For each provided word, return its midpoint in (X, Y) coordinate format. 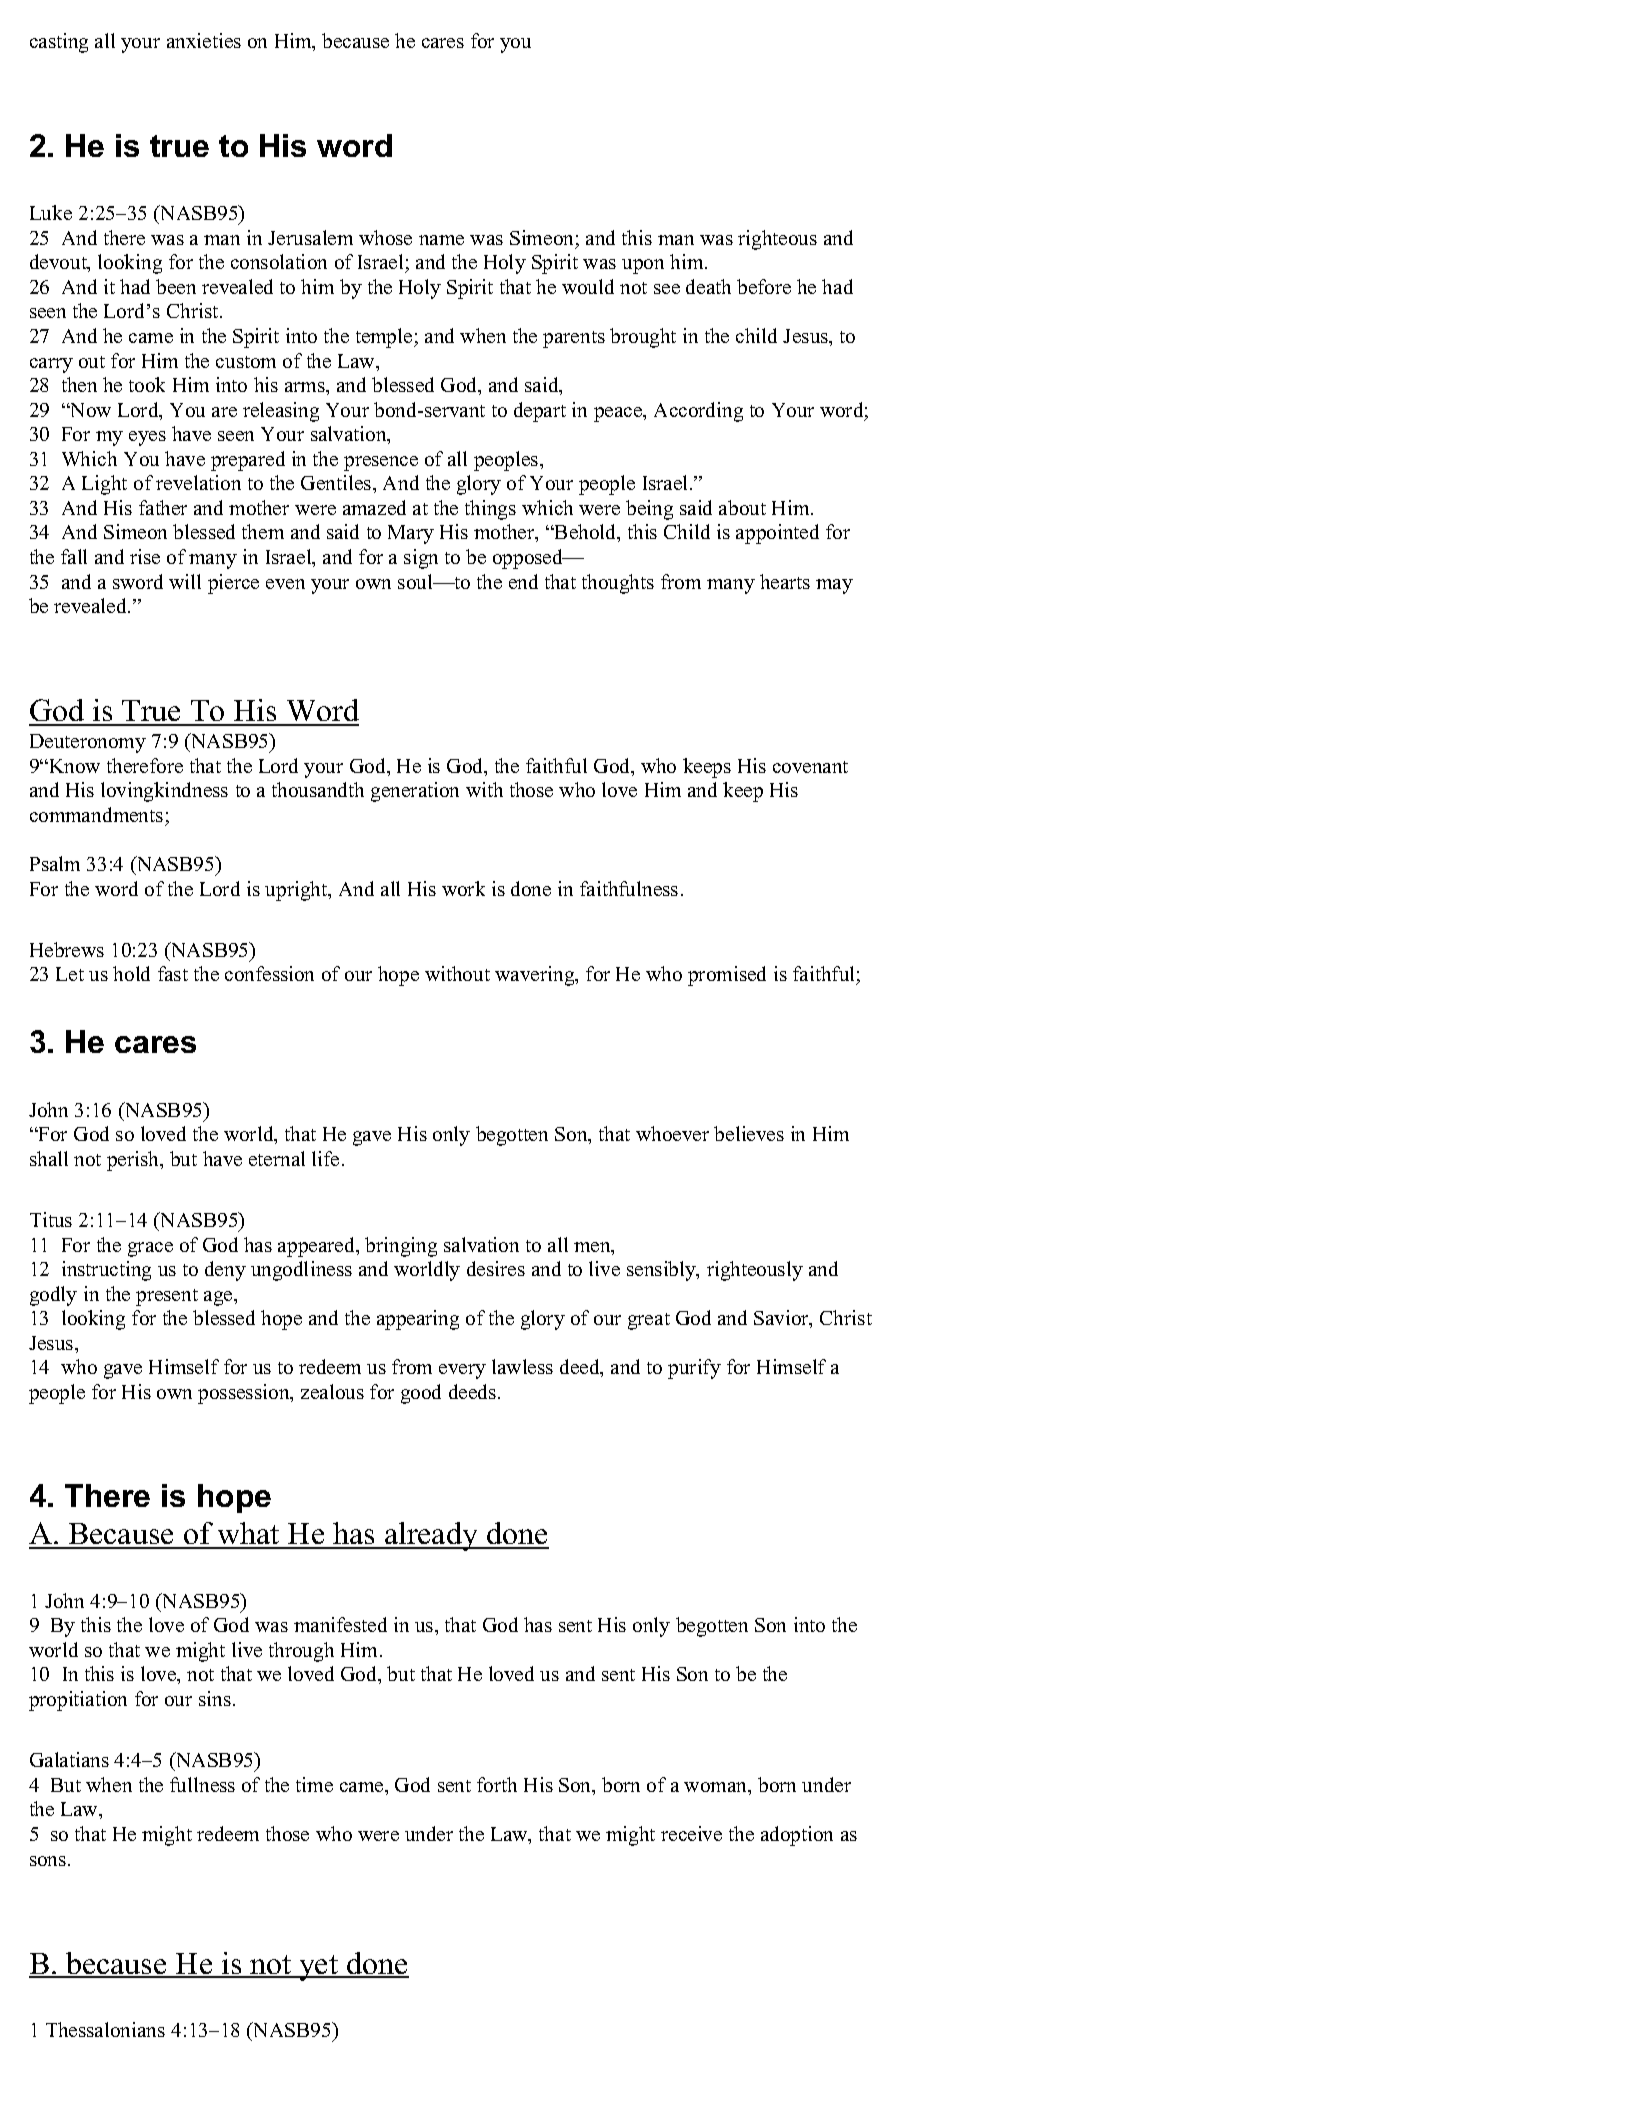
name (441, 240)
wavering (536, 976)
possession (245, 1394)
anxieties (204, 40)
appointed (777, 534)
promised (727, 976)
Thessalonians (105, 2029)
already (432, 1536)
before (764, 286)
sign (421, 559)
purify (694, 1369)
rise (145, 556)
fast (173, 973)
